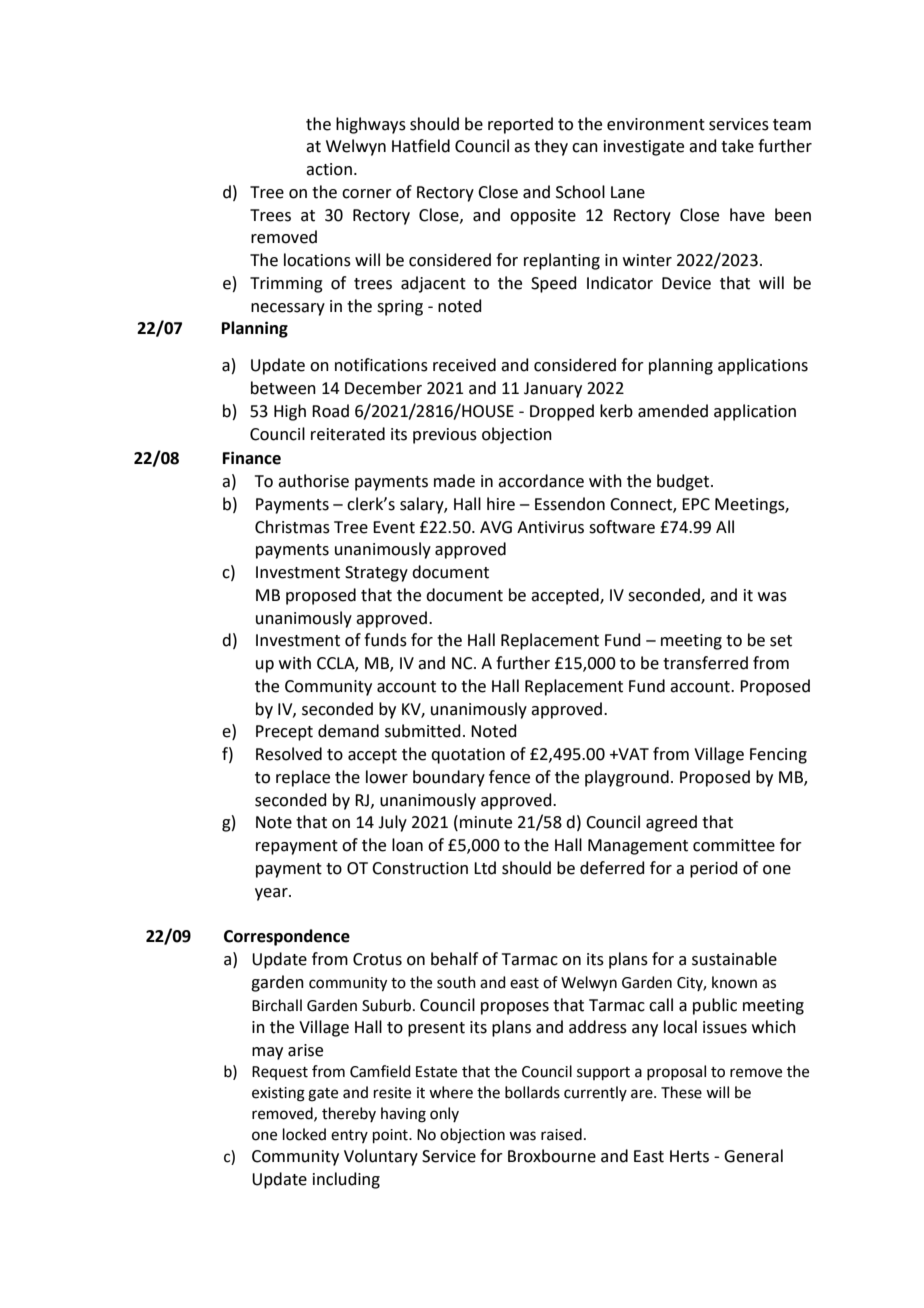 Image resolution: width=924 pixels, height=1308 pixels. I want to click on committee, so click(734, 845).
